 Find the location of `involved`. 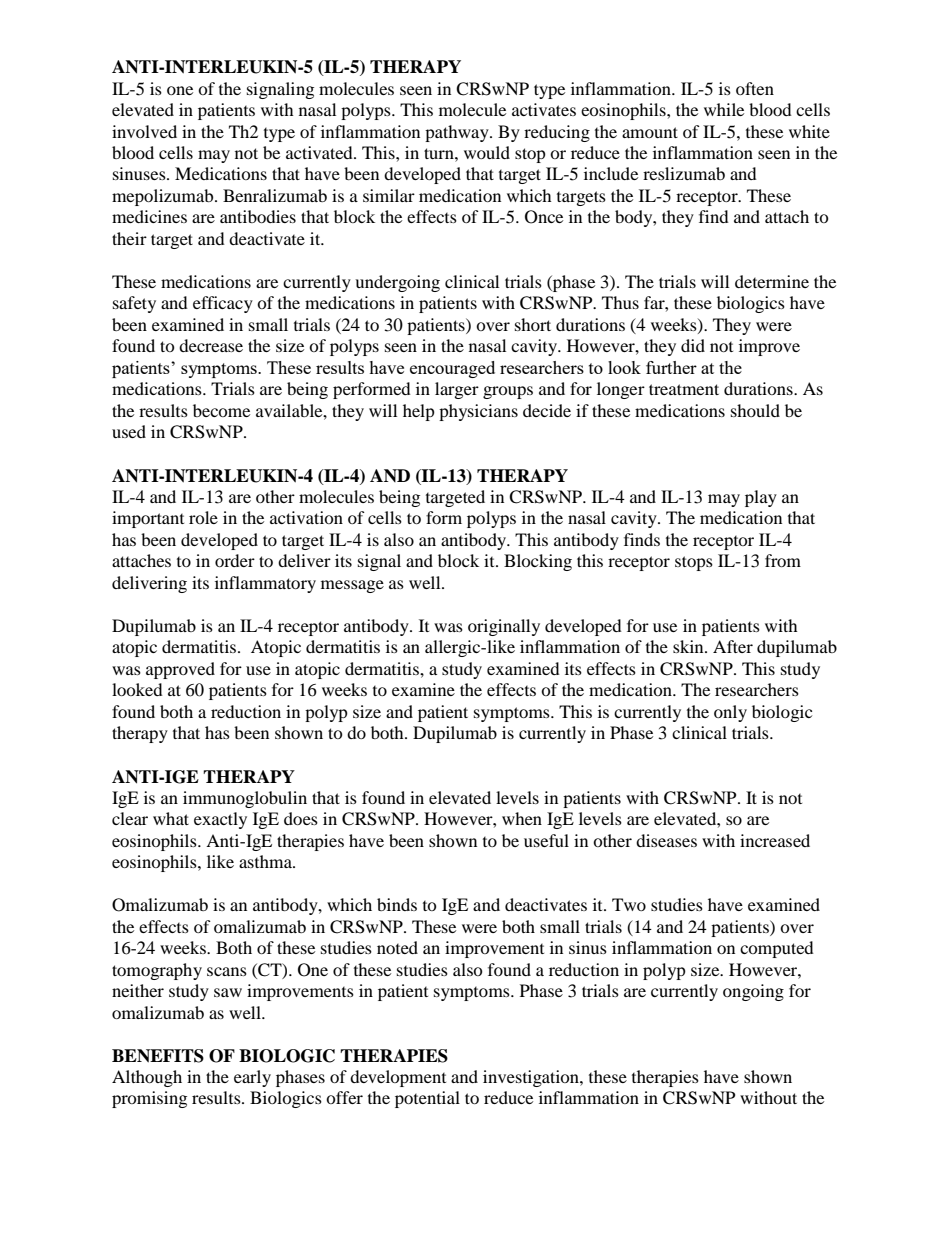

involved is located at coordinates (144, 131).
